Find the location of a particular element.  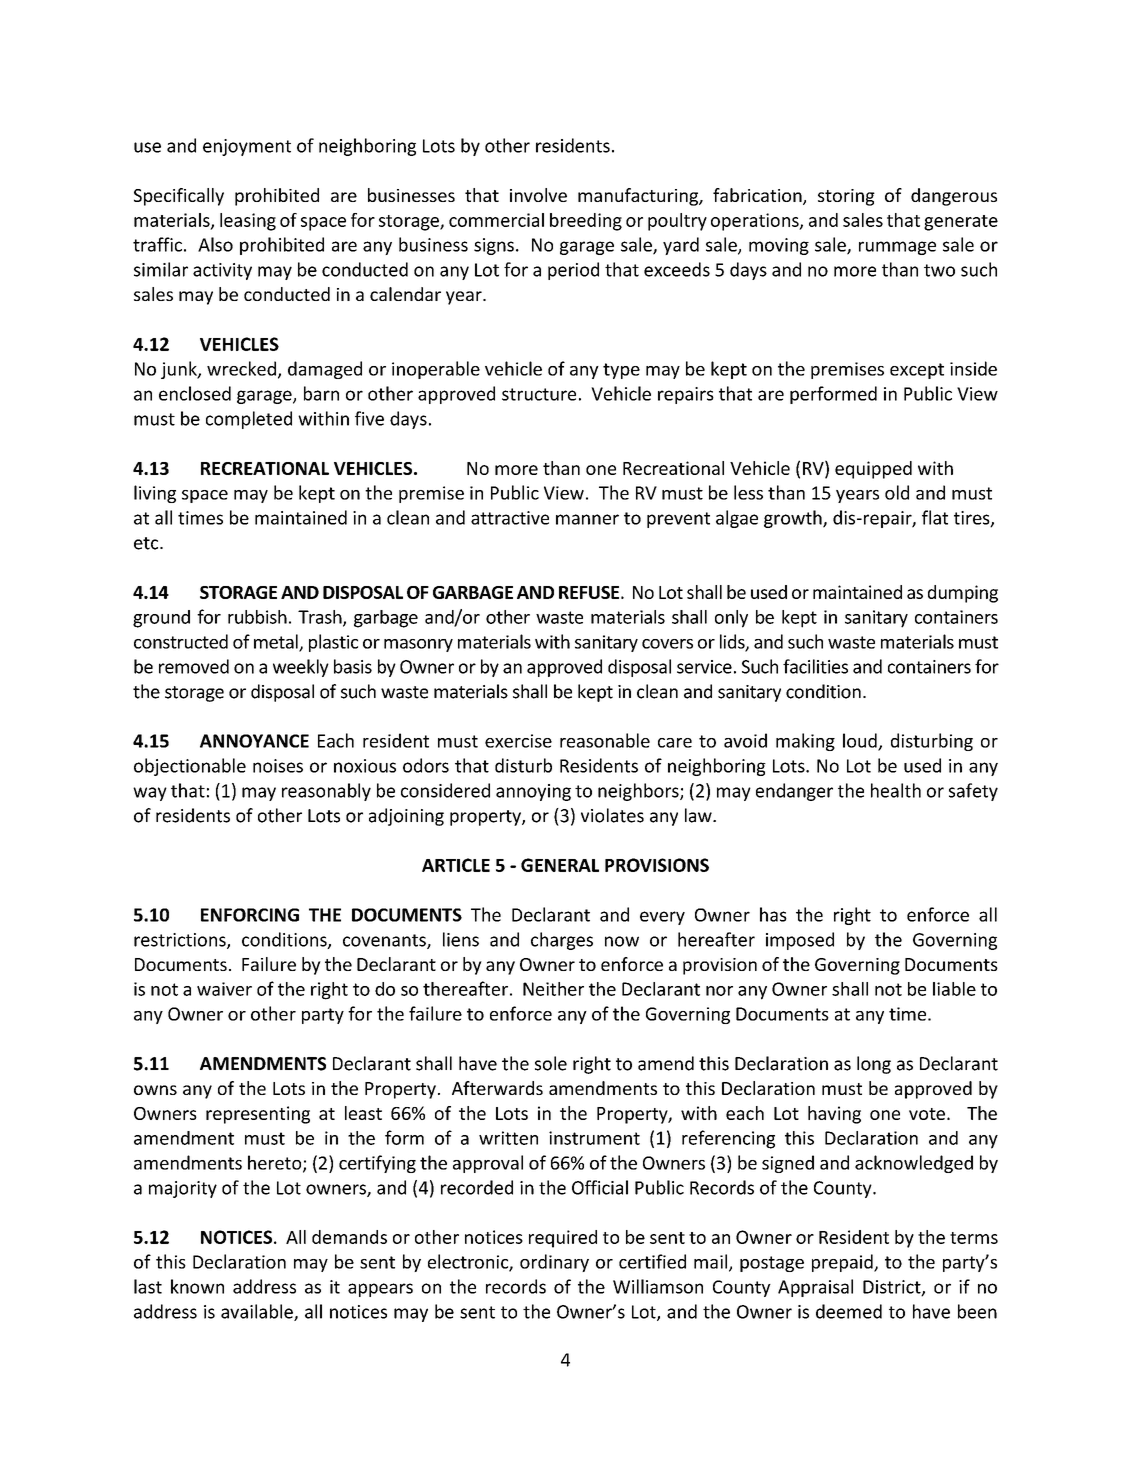

reasonable is located at coordinates (605, 740).
